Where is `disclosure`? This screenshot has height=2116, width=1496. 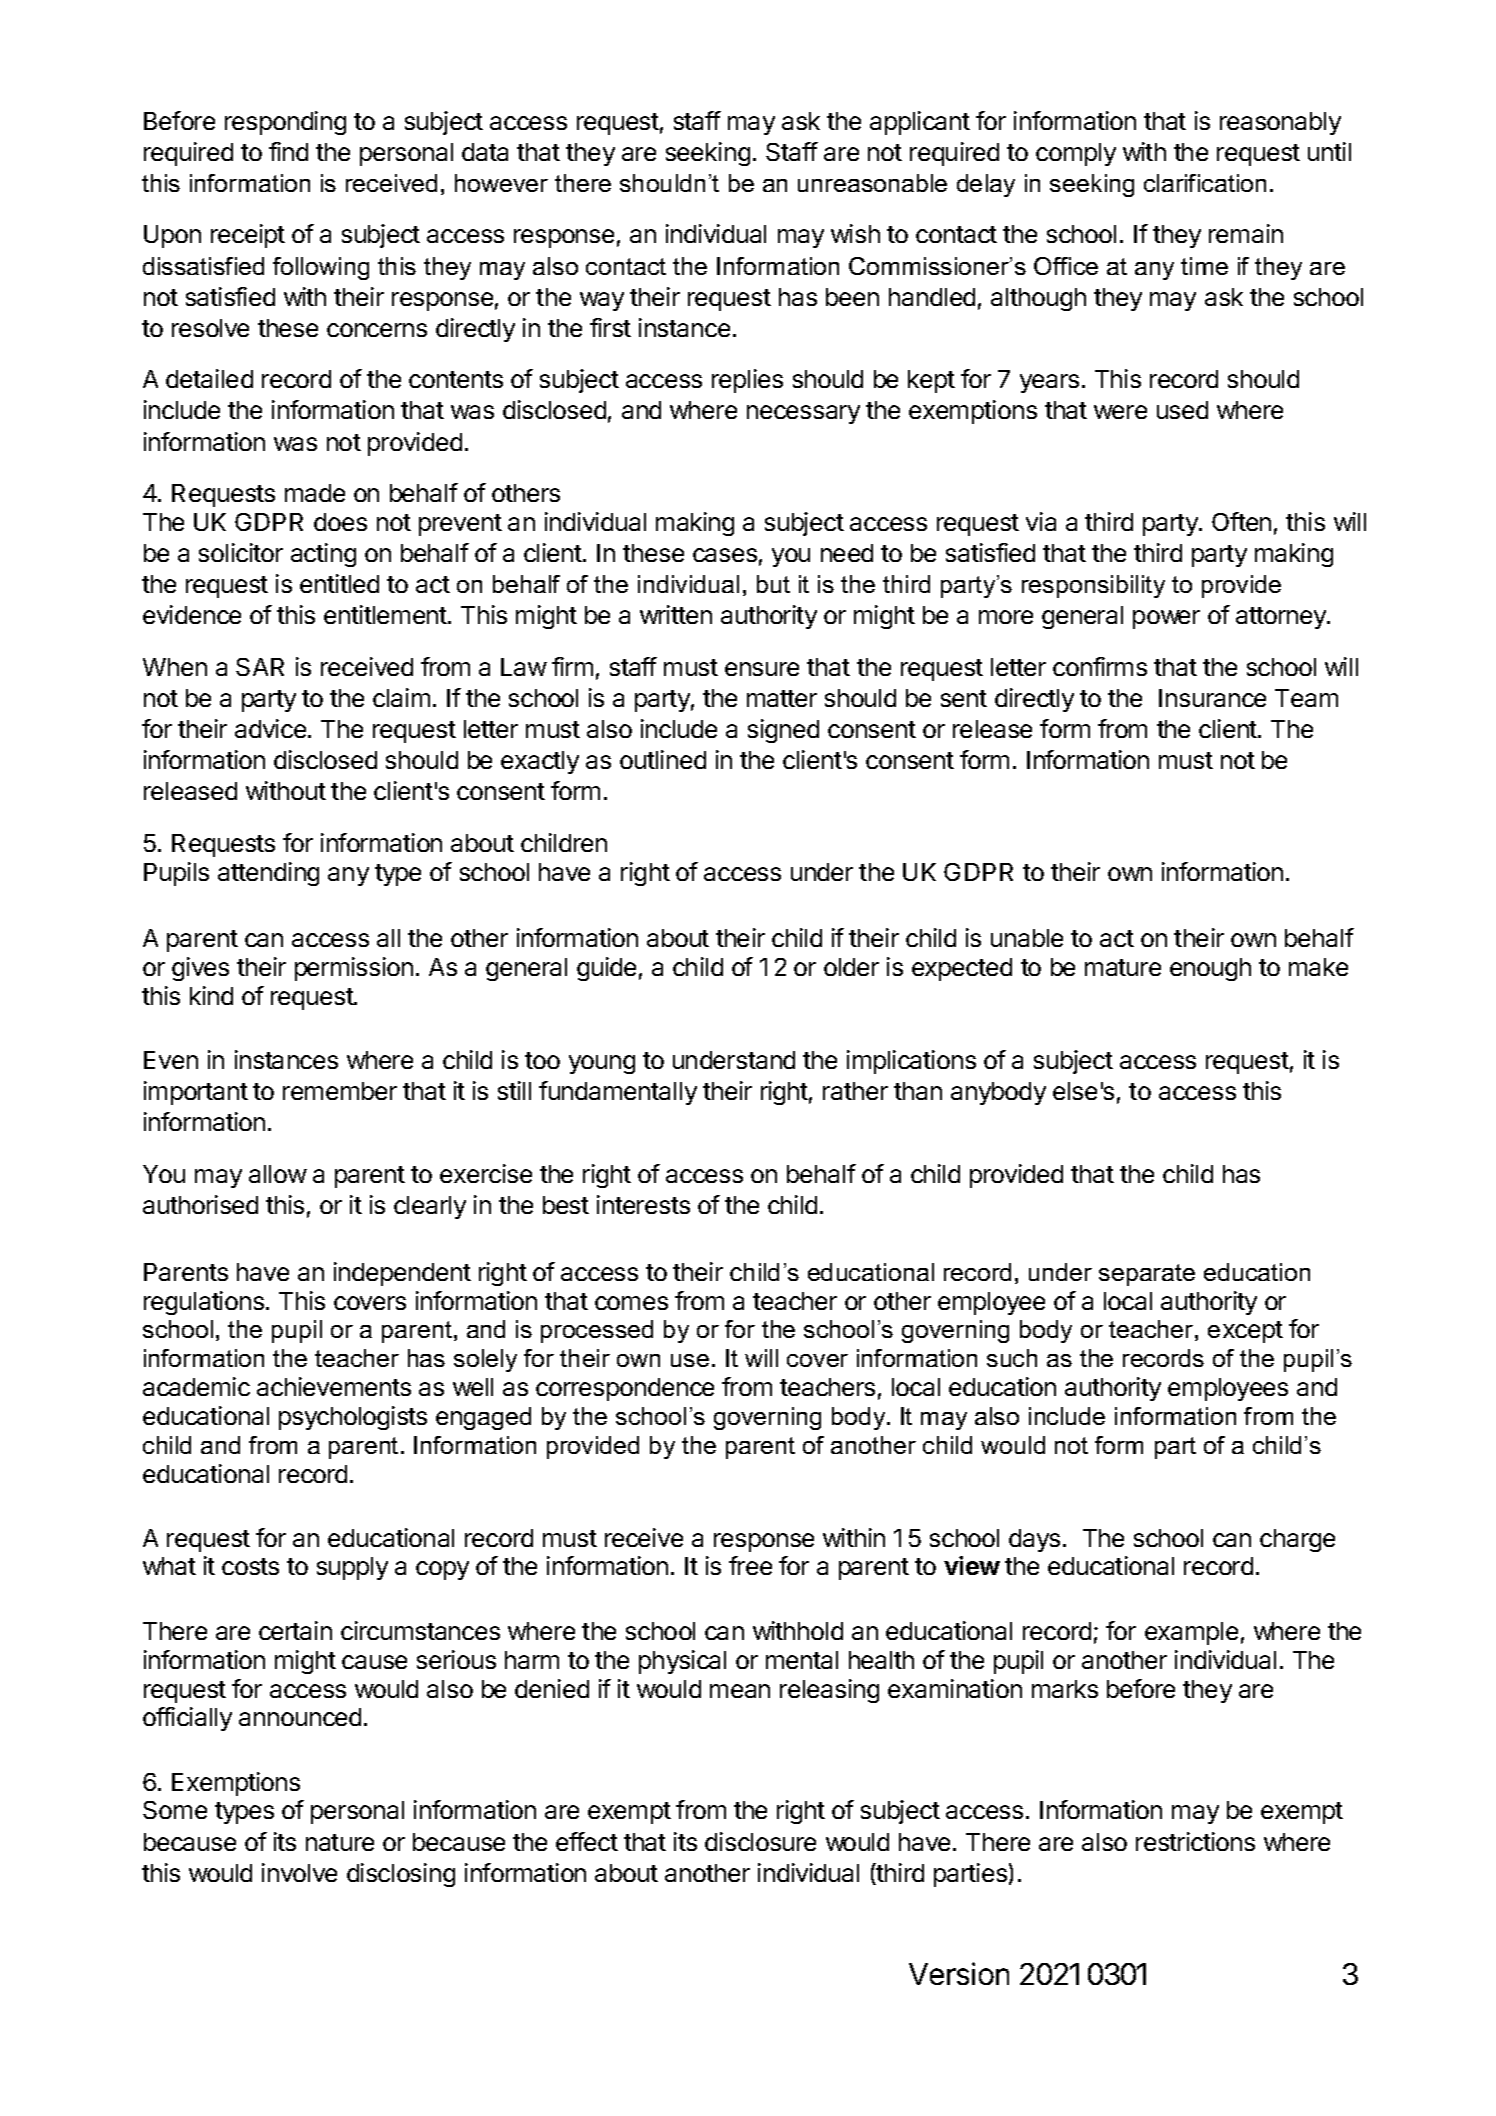 disclosure is located at coordinates (760, 1841).
